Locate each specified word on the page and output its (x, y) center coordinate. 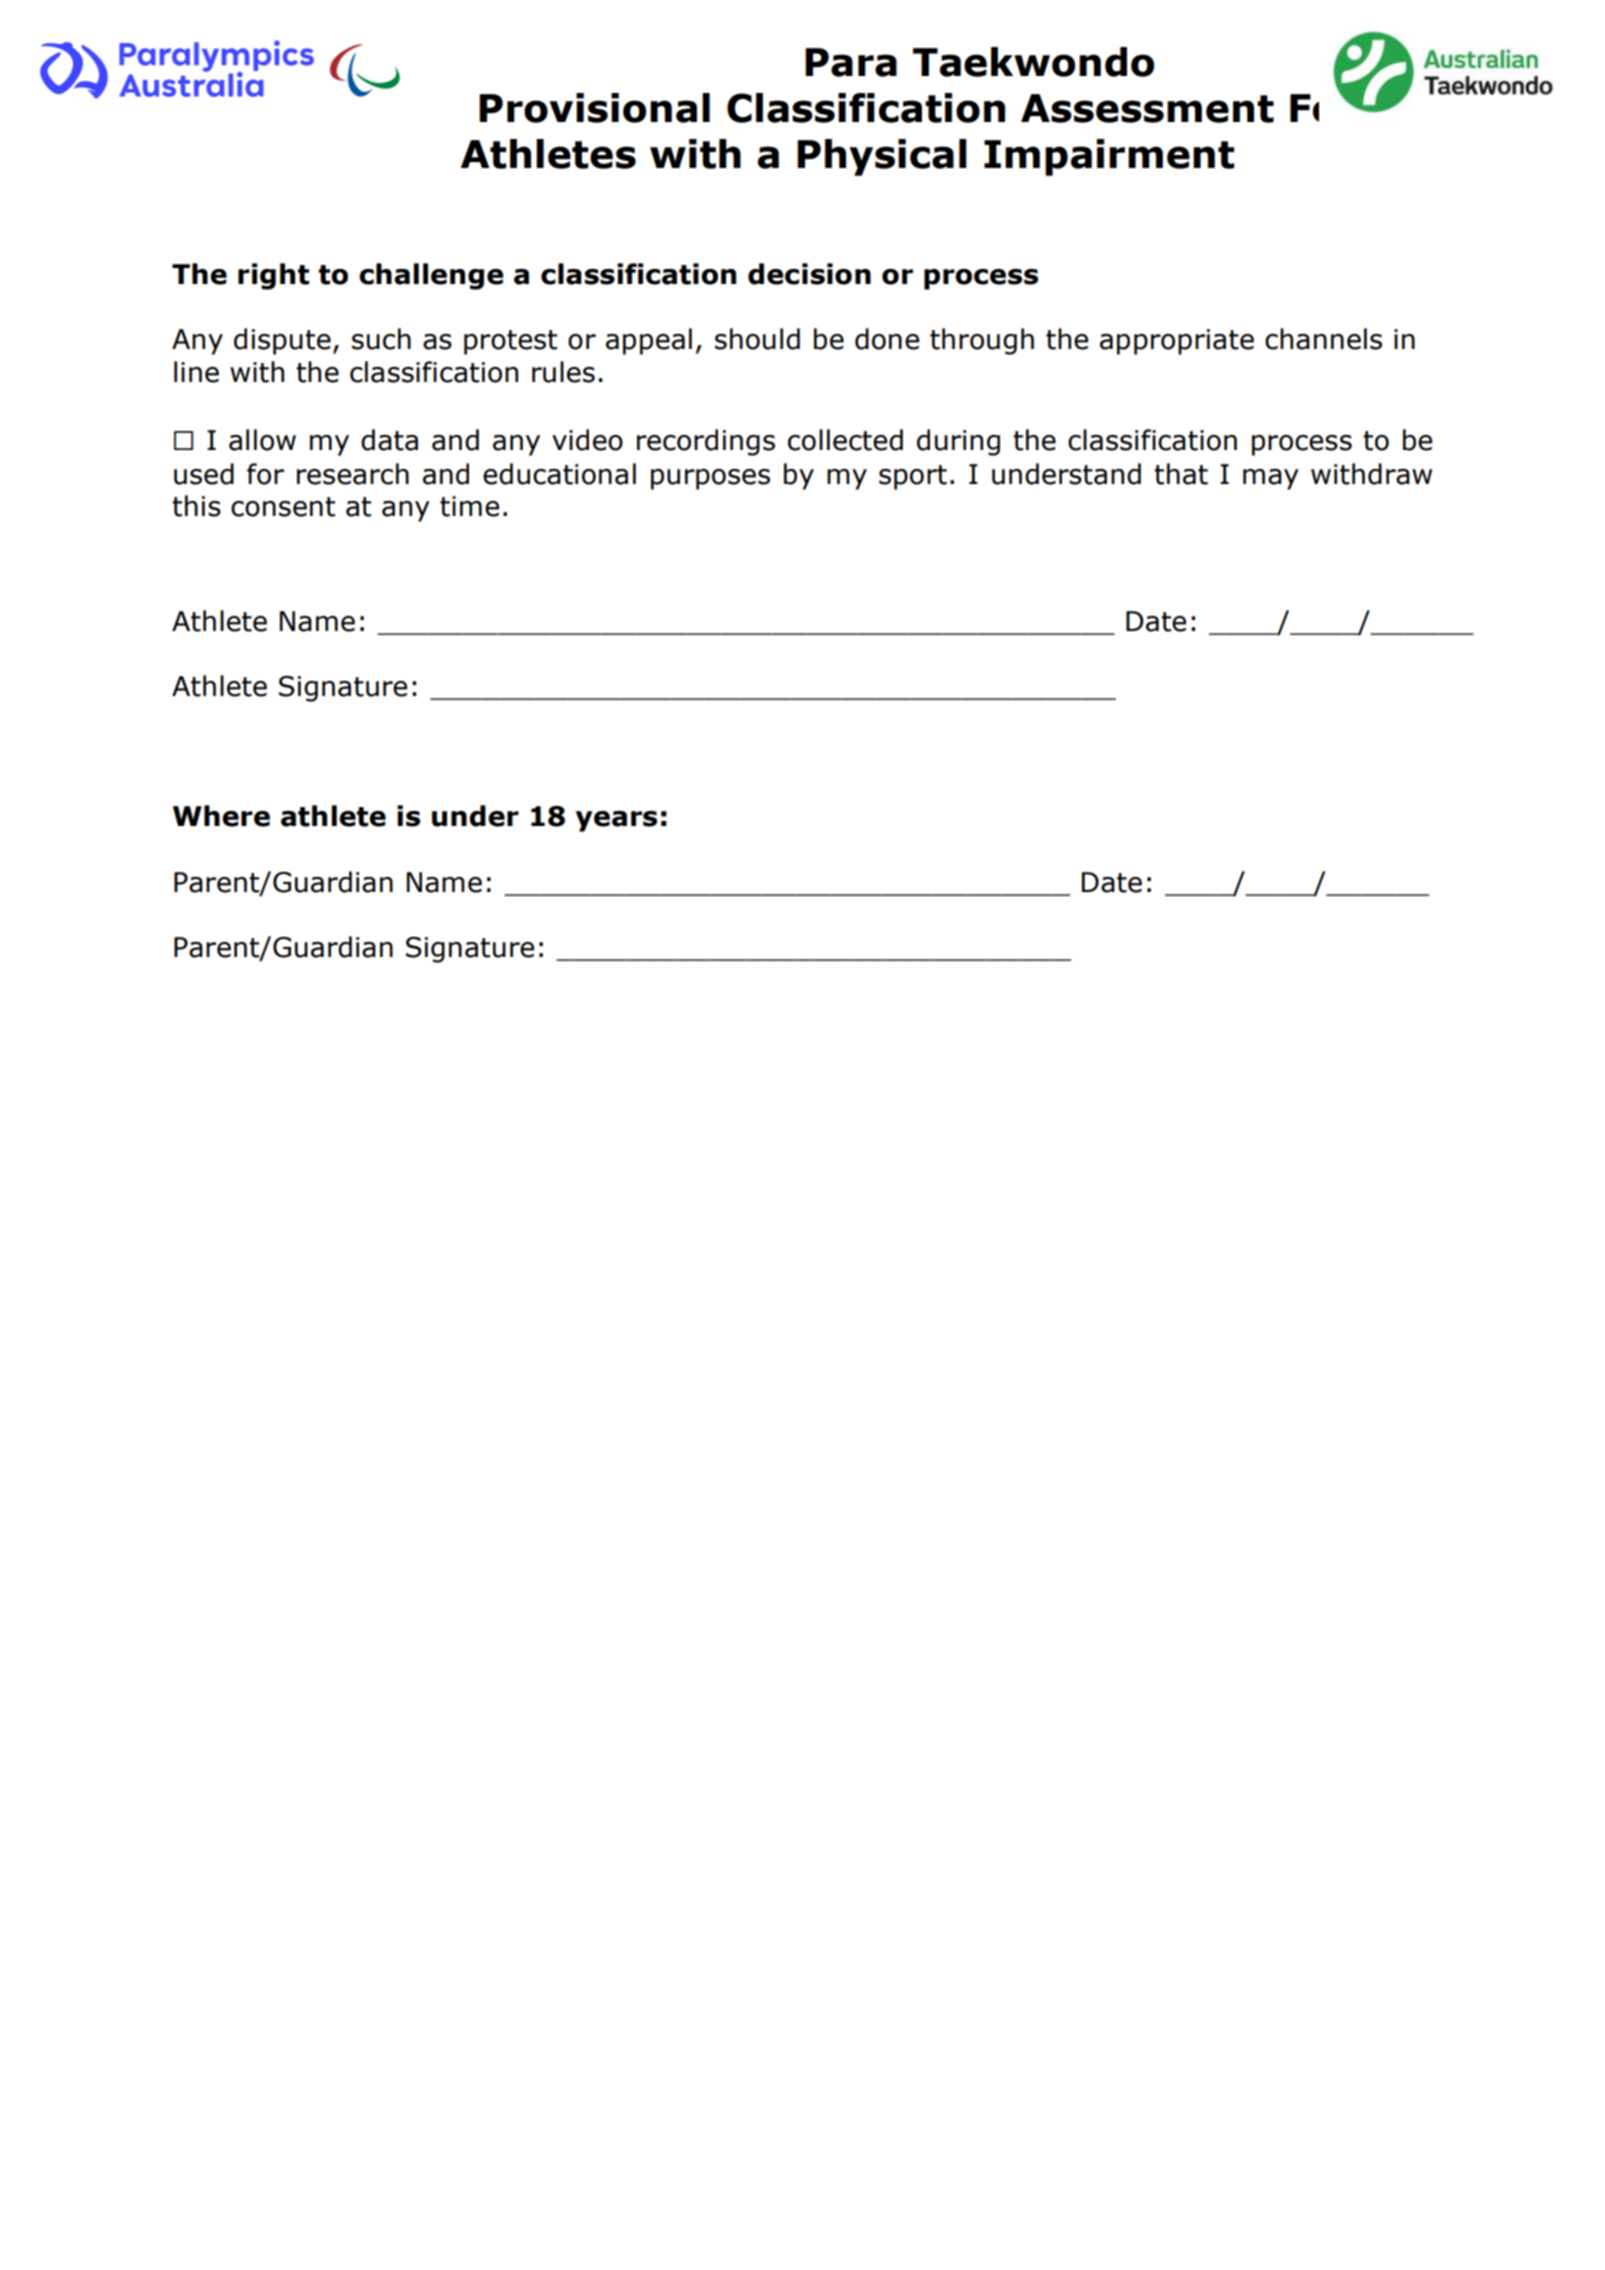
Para (851, 62)
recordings (706, 442)
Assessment (1147, 108)
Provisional (594, 108)
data (389, 440)
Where (221, 816)
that (1181, 474)
